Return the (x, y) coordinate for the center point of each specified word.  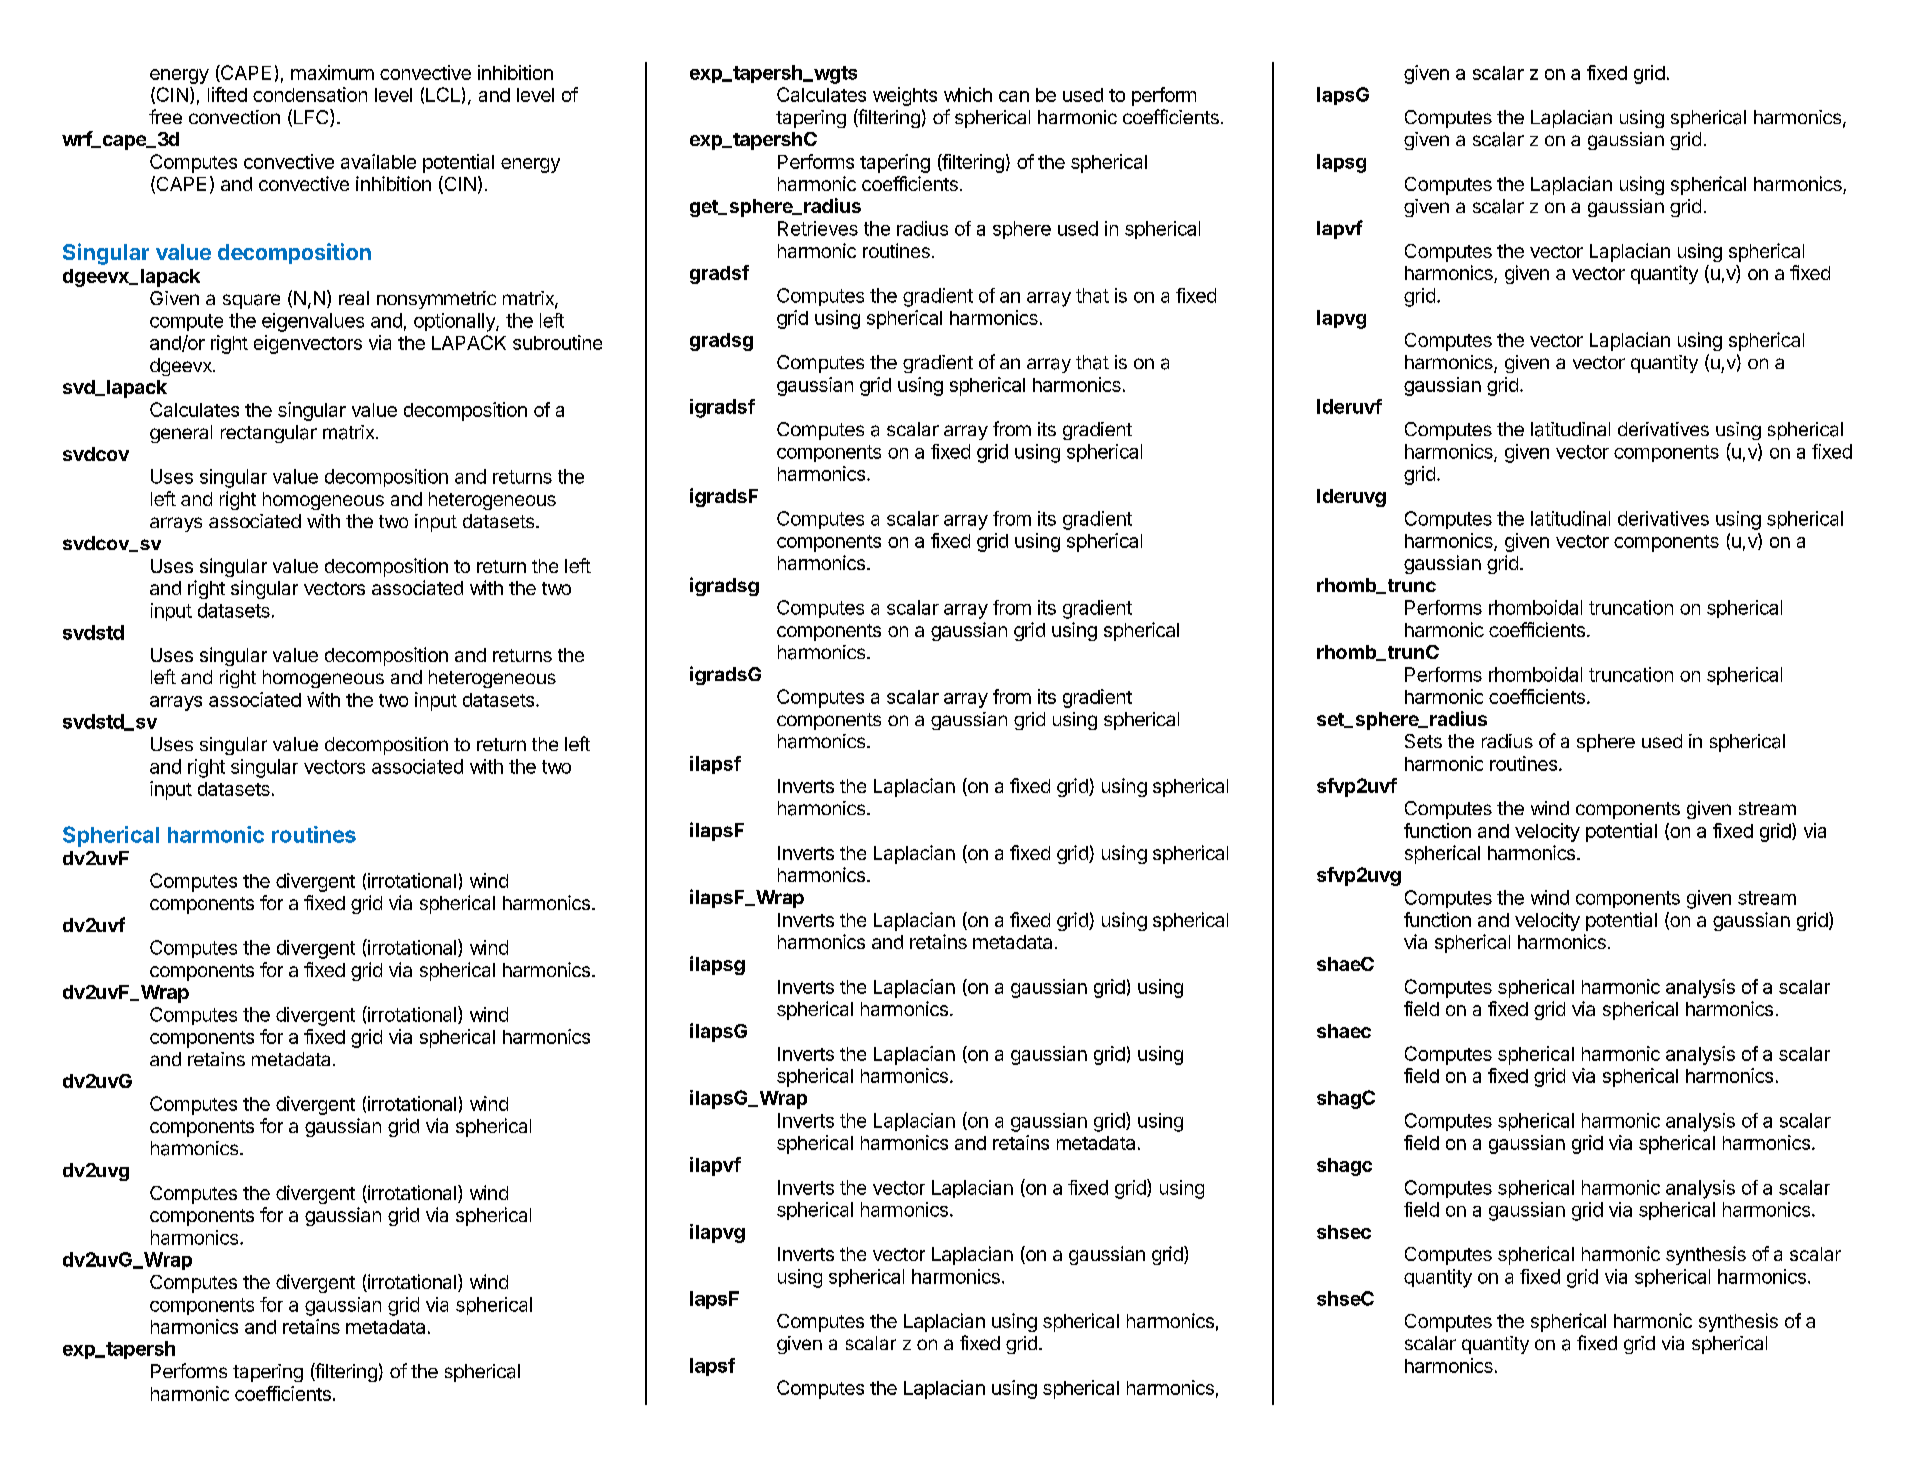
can (1014, 96)
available (378, 161)
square (251, 301)
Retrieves (818, 228)
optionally (455, 322)
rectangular (269, 434)
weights (905, 96)
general (181, 434)
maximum (332, 72)
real (354, 298)
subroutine (557, 342)
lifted (227, 94)
